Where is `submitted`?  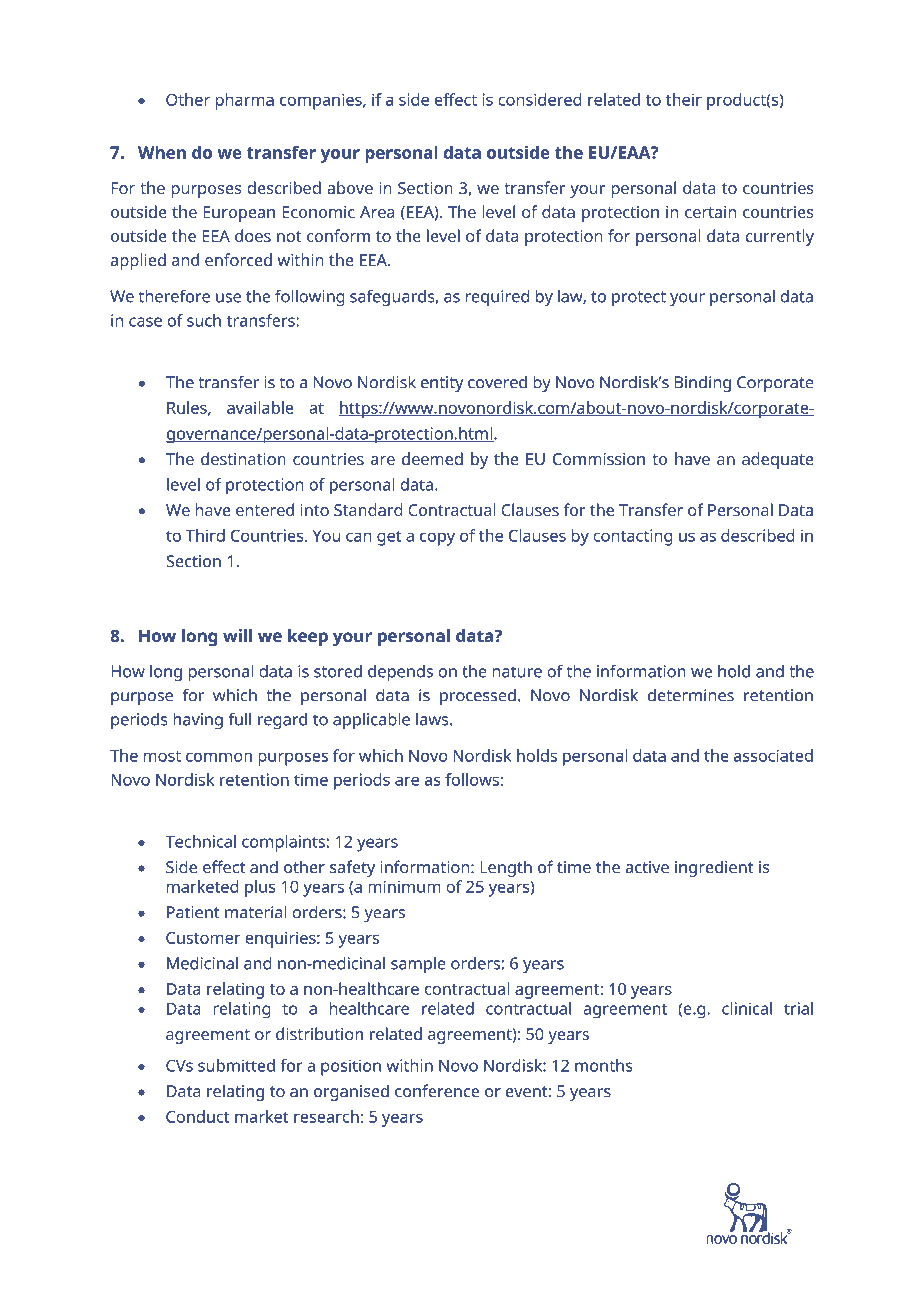
submitted is located at coordinates (236, 1065).
